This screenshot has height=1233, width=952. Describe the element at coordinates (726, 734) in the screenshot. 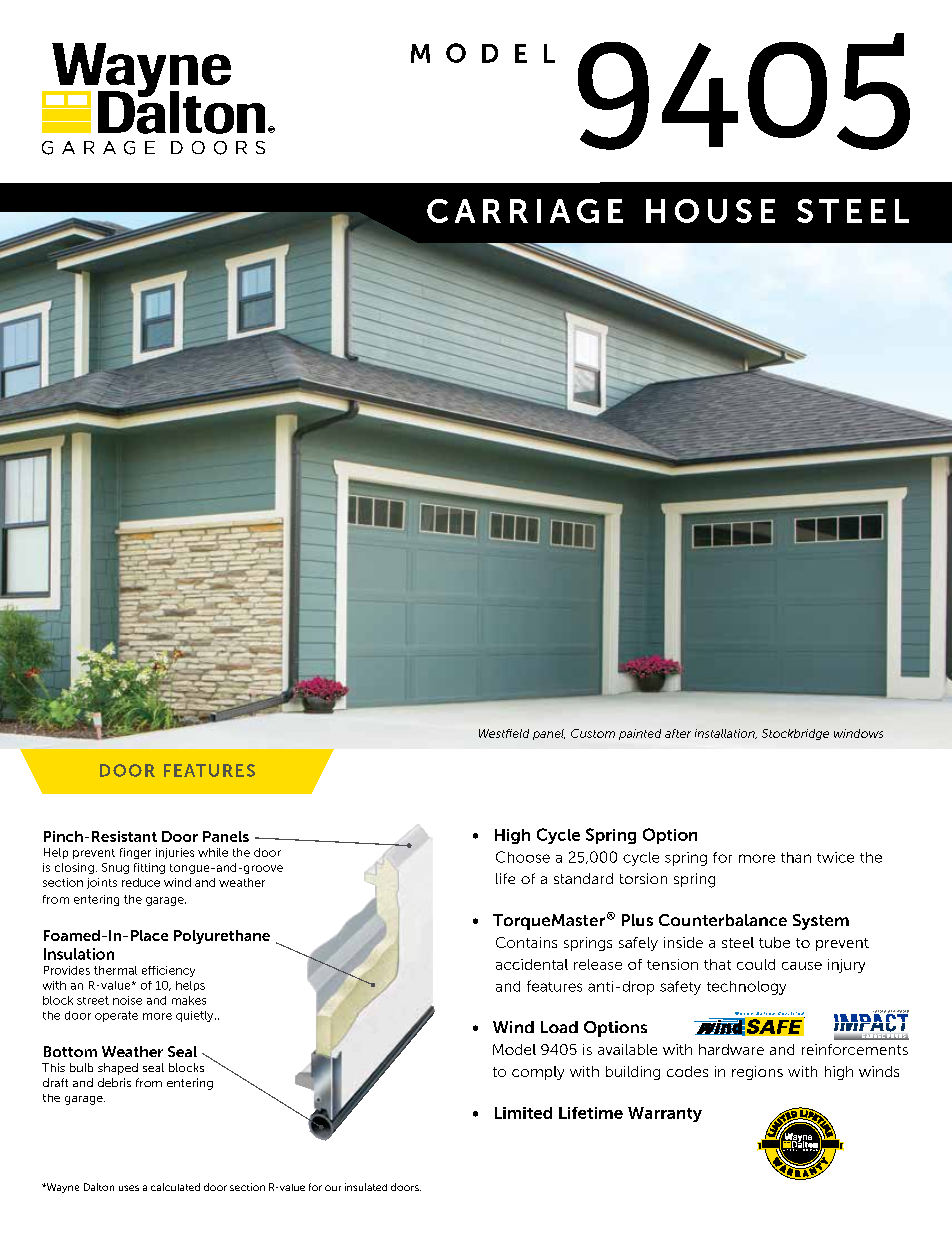

I see `installation` at that location.
